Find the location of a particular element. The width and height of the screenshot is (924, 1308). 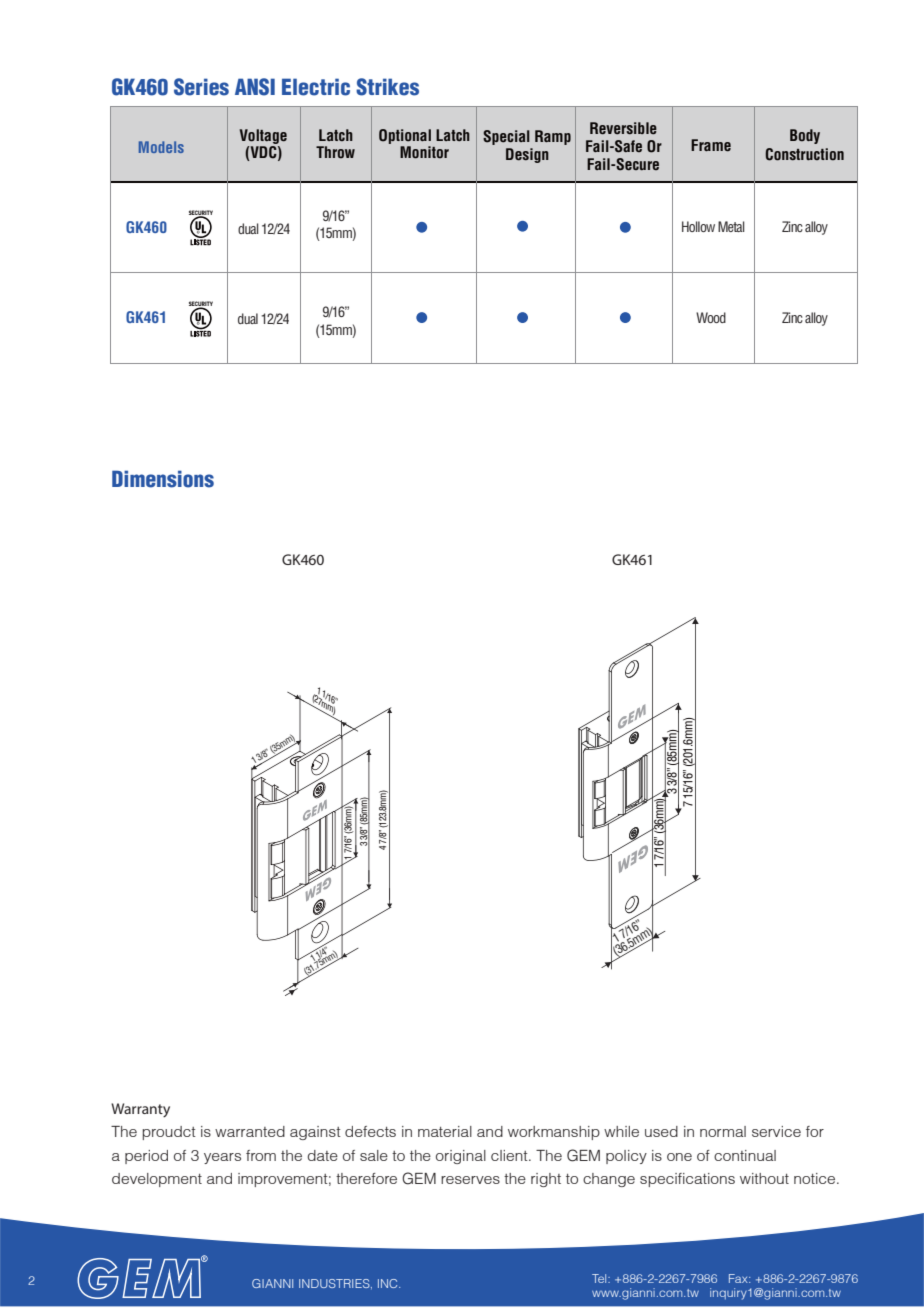

Wood is located at coordinates (711, 317).
